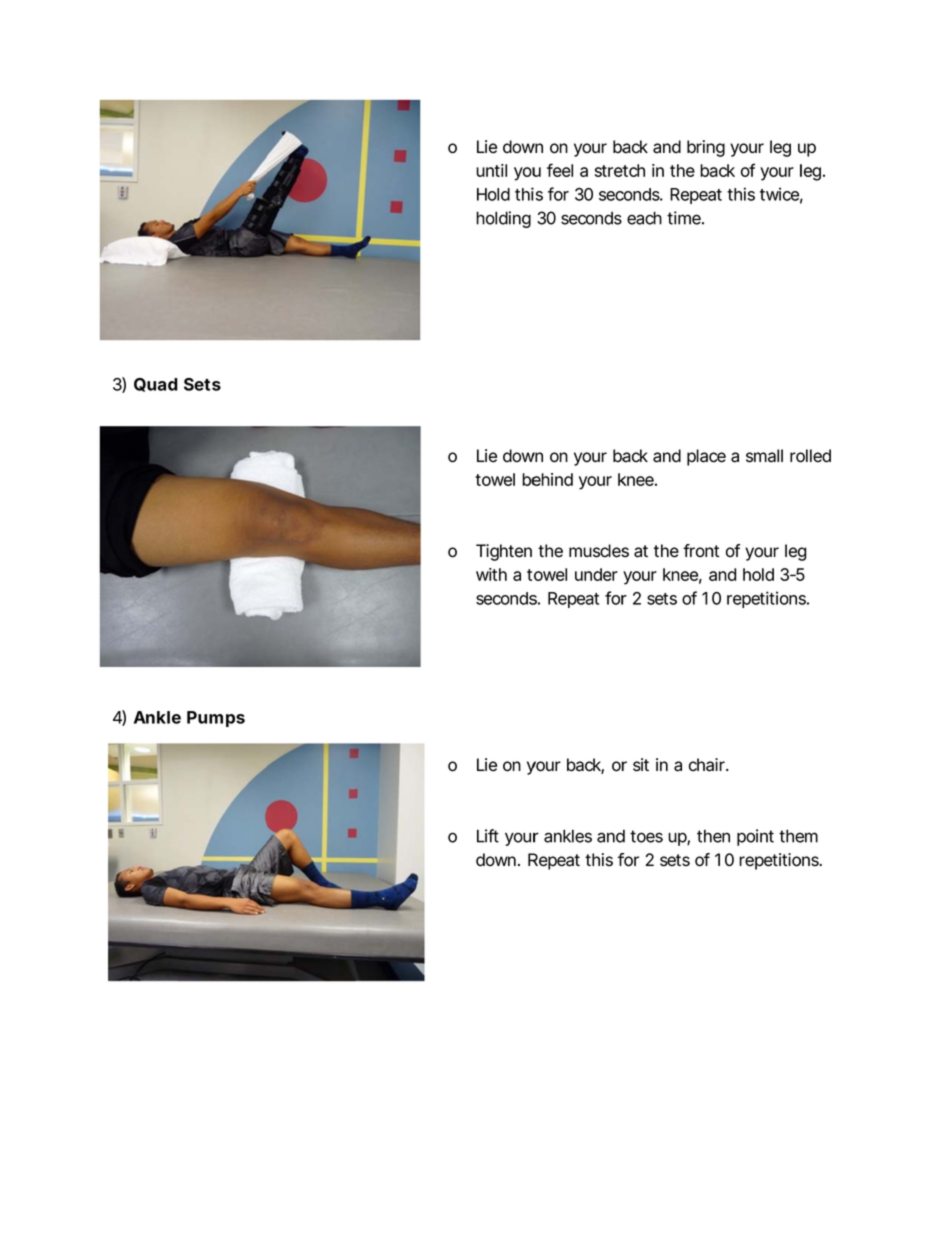 The width and height of the screenshot is (952, 1233). What do you see at coordinates (491, 170) in the screenshot?
I see `until` at bounding box center [491, 170].
